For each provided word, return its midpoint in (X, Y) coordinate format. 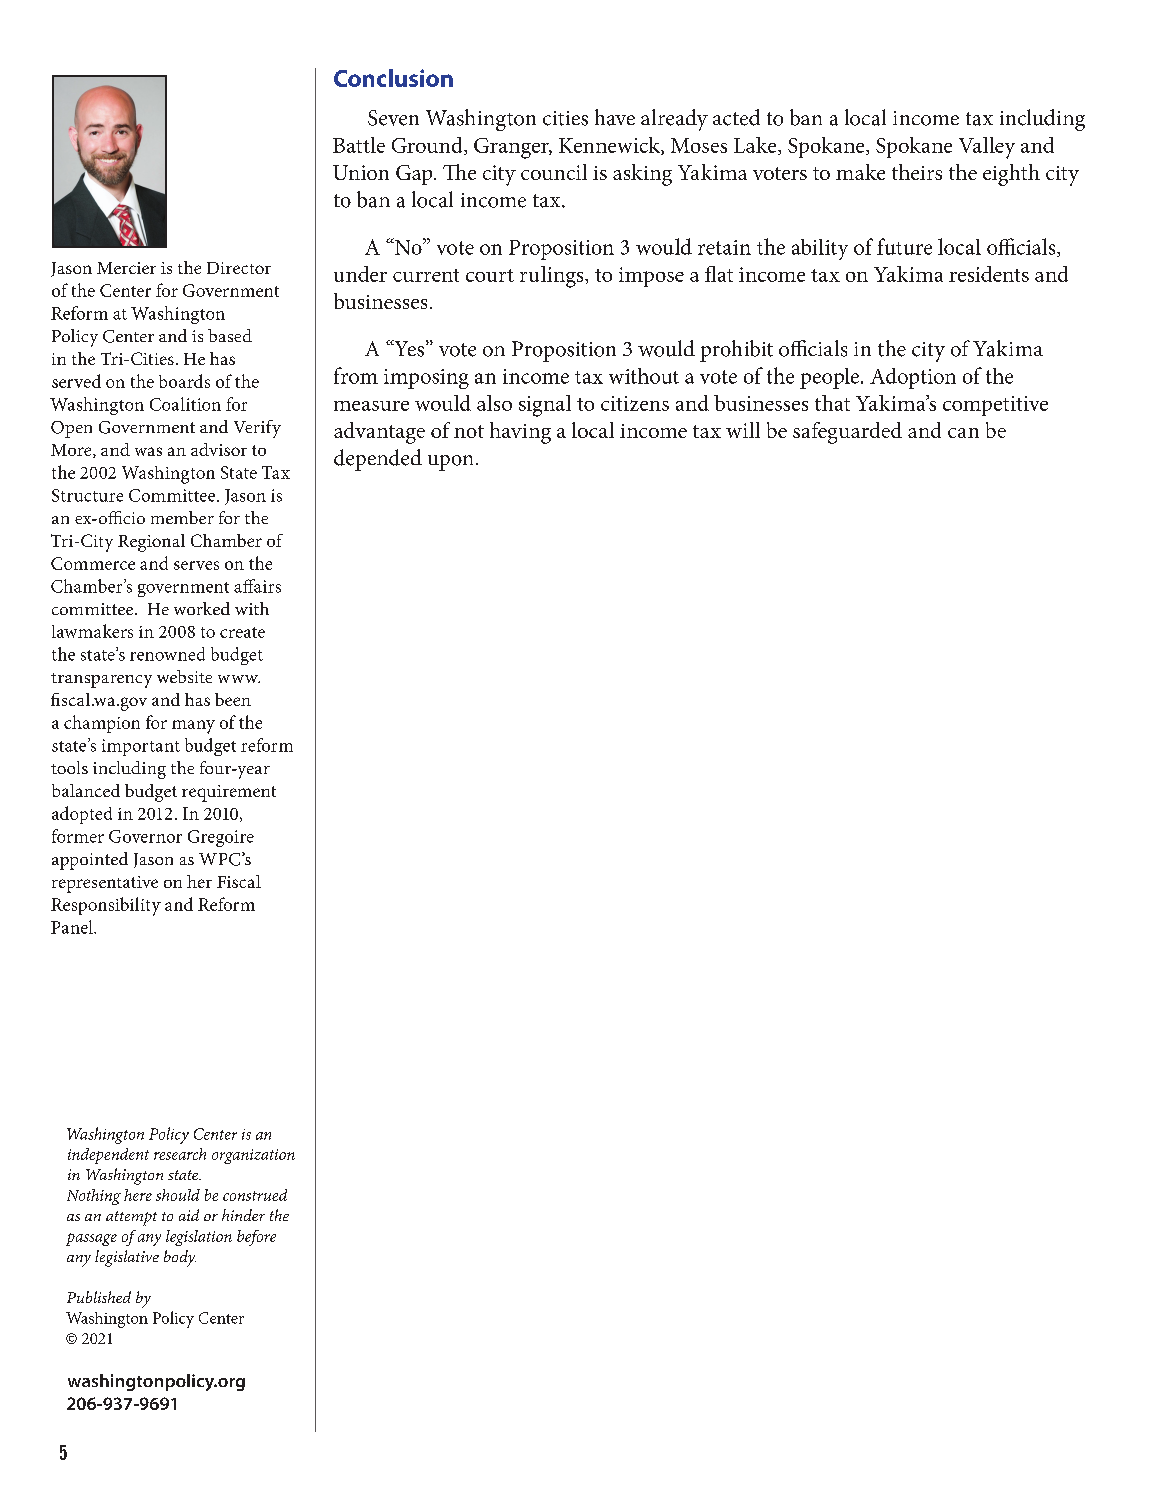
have (615, 117)
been (233, 699)
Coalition (185, 404)
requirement (229, 793)
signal (545, 406)
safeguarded (847, 433)
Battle (359, 145)
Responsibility (106, 906)
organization (253, 1156)
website (184, 676)
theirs (917, 172)
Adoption (913, 378)
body (180, 1258)
